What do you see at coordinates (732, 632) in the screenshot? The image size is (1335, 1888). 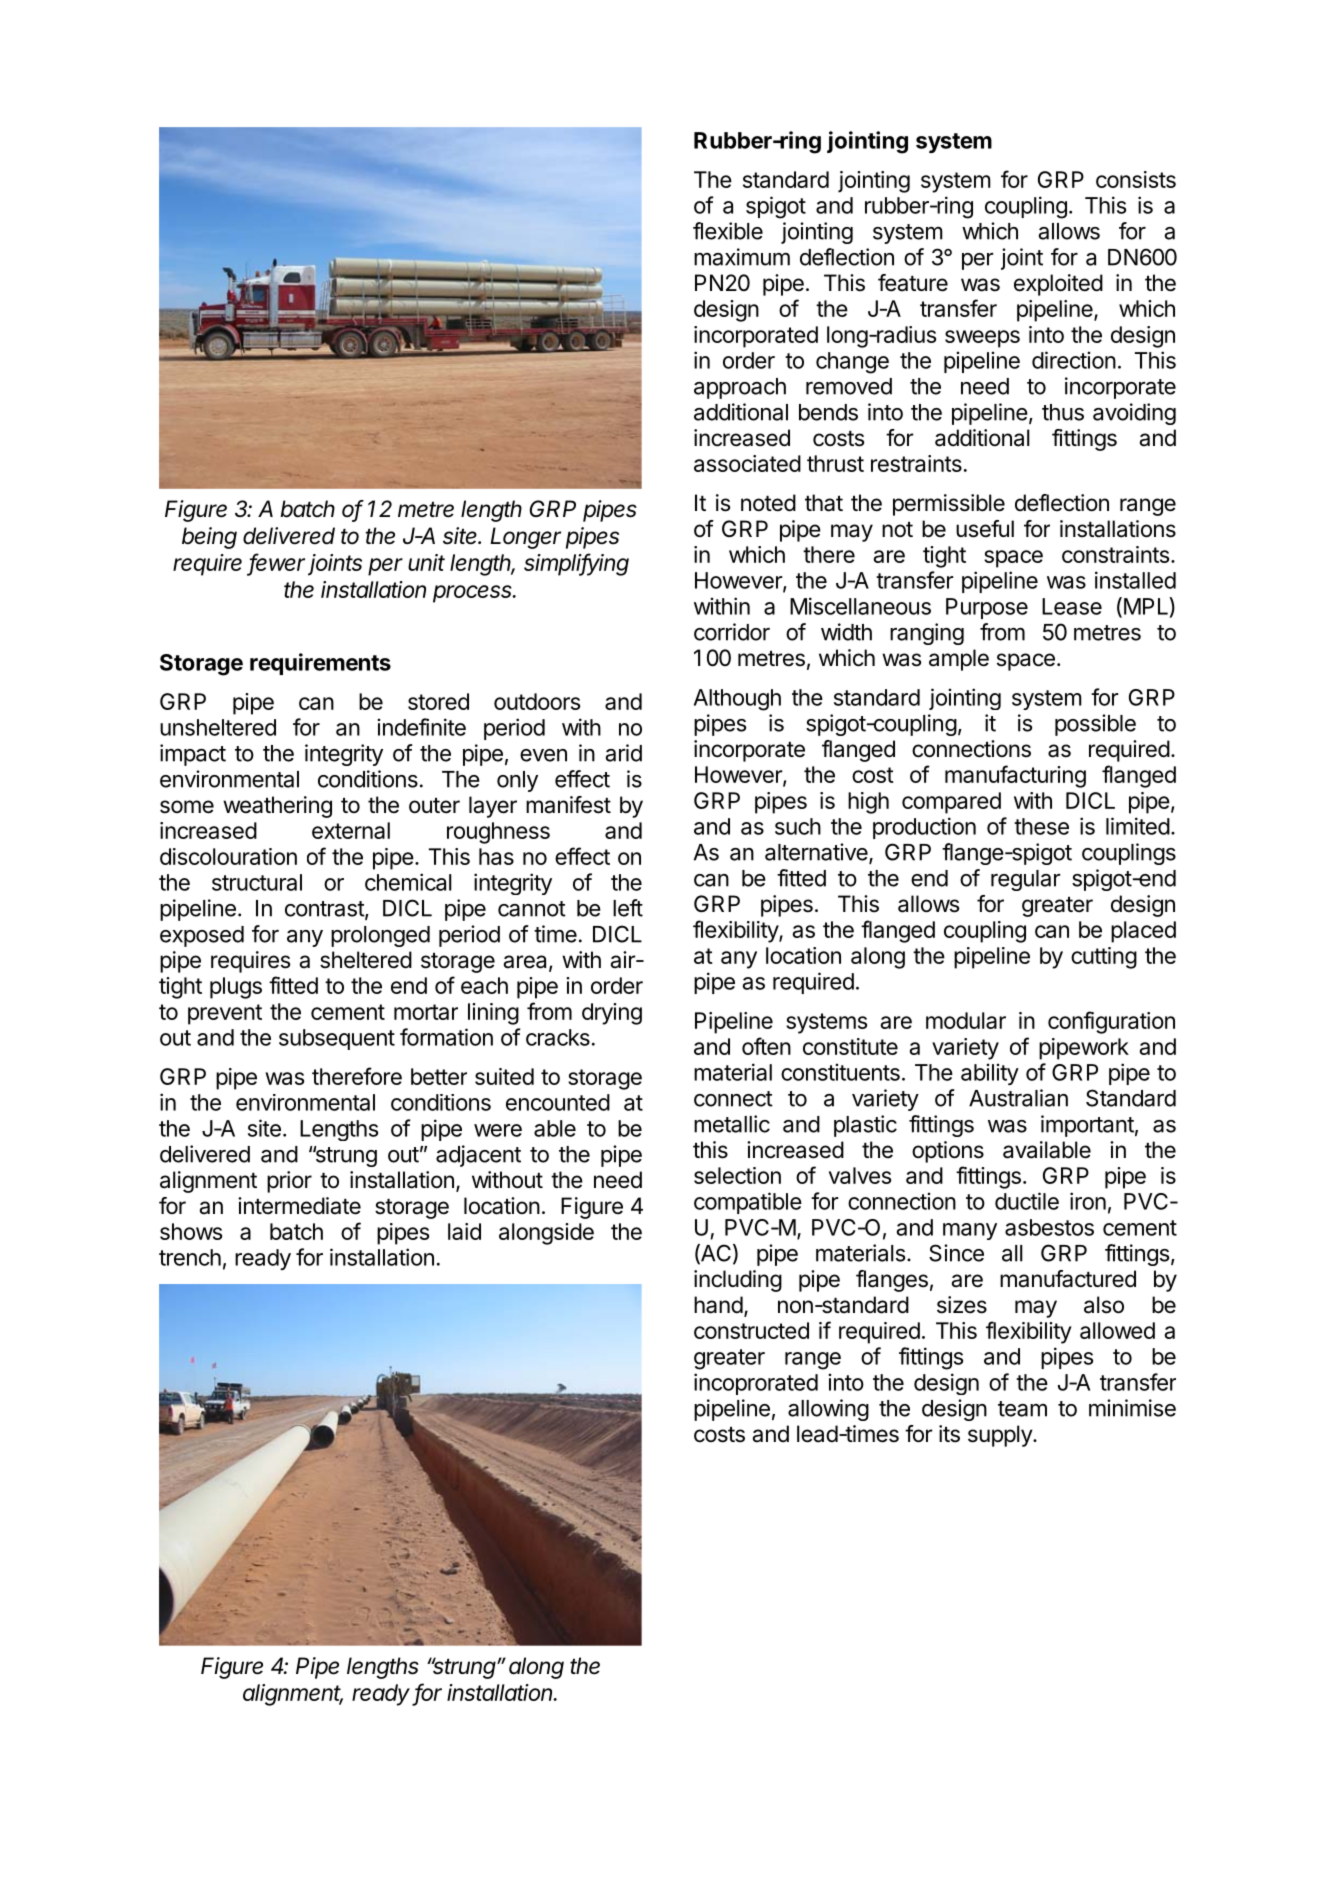 I see `corridor` at bounding box center [732, 632].
